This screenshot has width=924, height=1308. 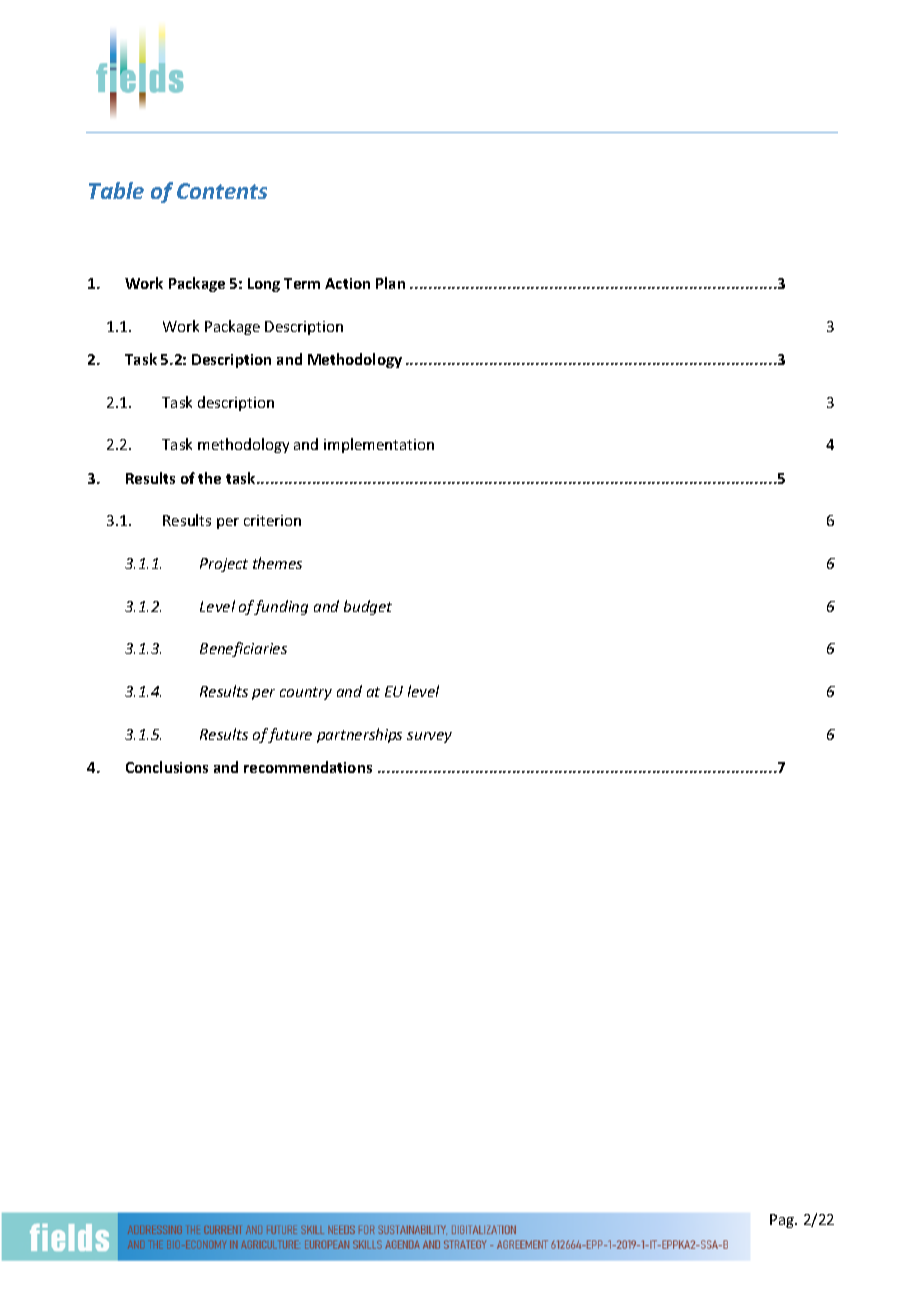 What do you see at coordinates (222, 191) in the screenshot?
I see `Contents` at bounding box center [222, 191].
